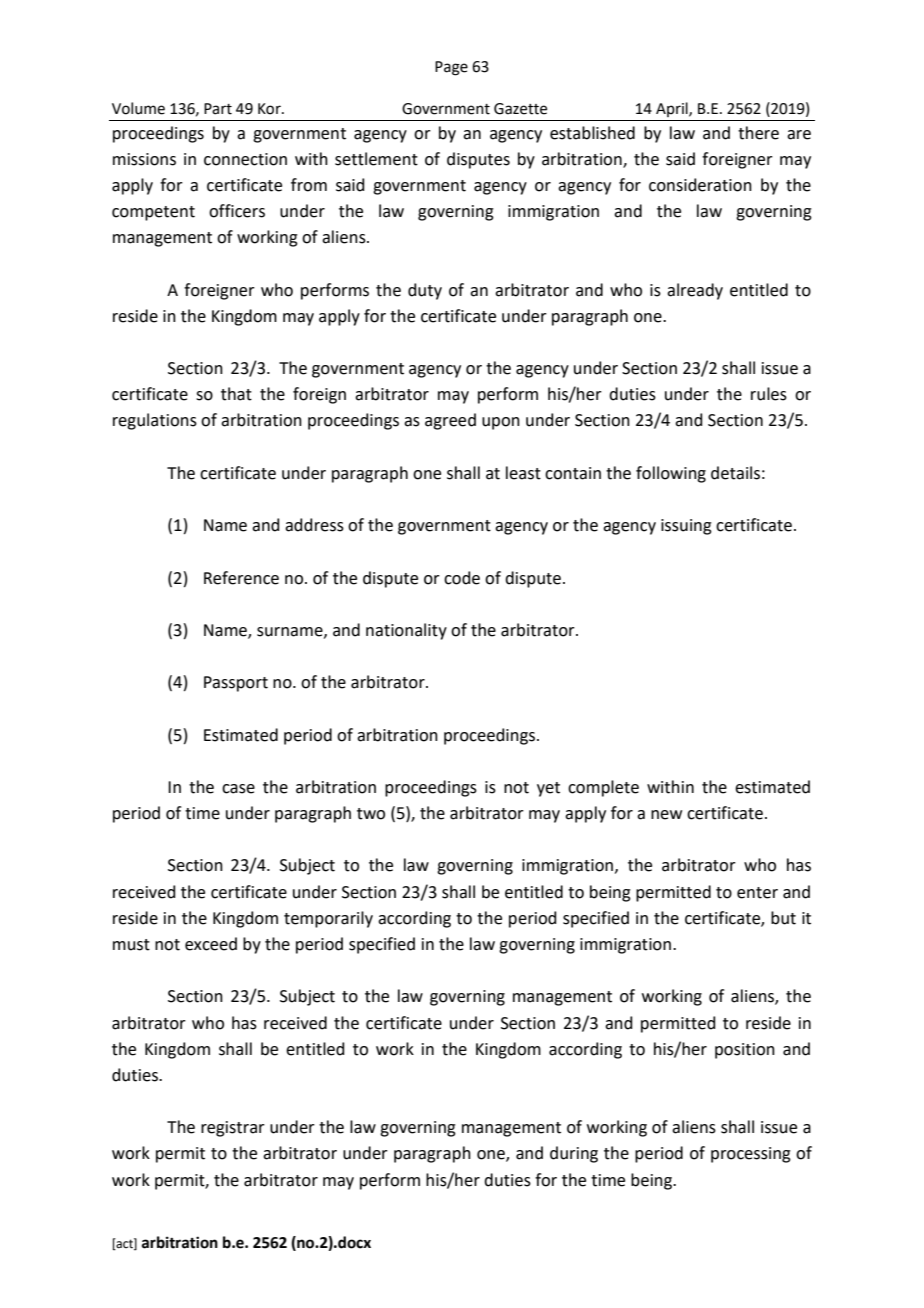 The image size is (924, 1308). Describe the element at coordinates (451, 68) in the screenshot. I see `Page` at that location.
